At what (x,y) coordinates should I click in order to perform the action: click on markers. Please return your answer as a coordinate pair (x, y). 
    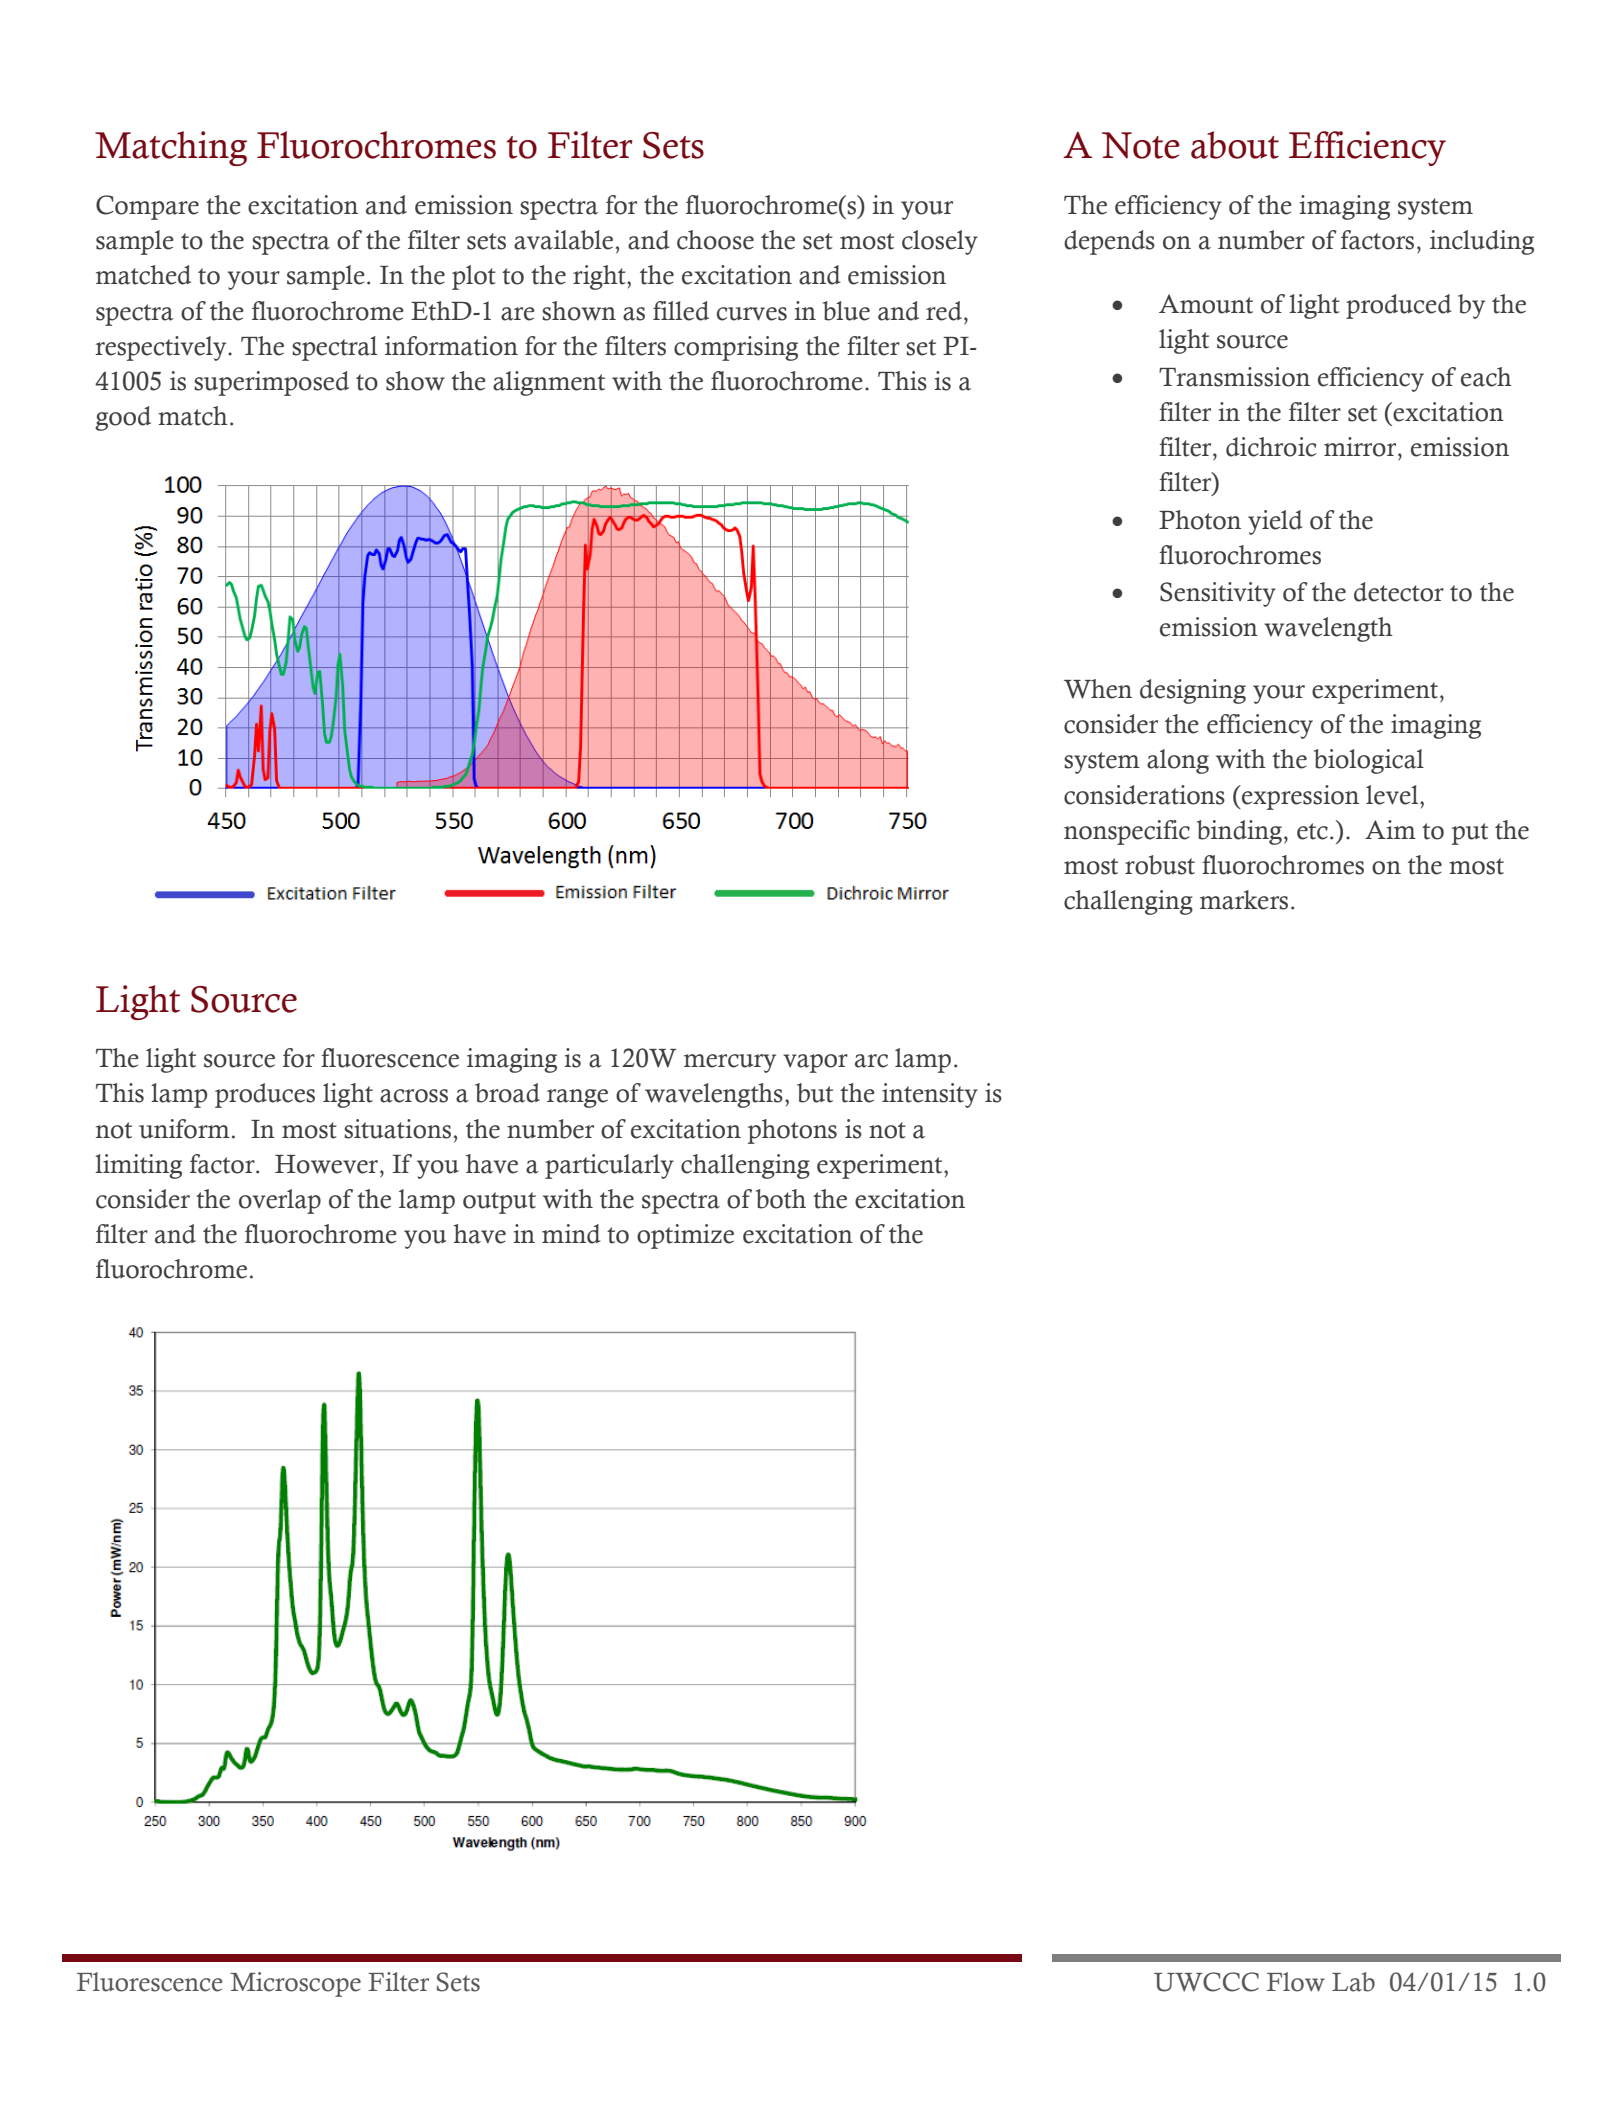
    Looking at the image, I should click on (1244, 900).
